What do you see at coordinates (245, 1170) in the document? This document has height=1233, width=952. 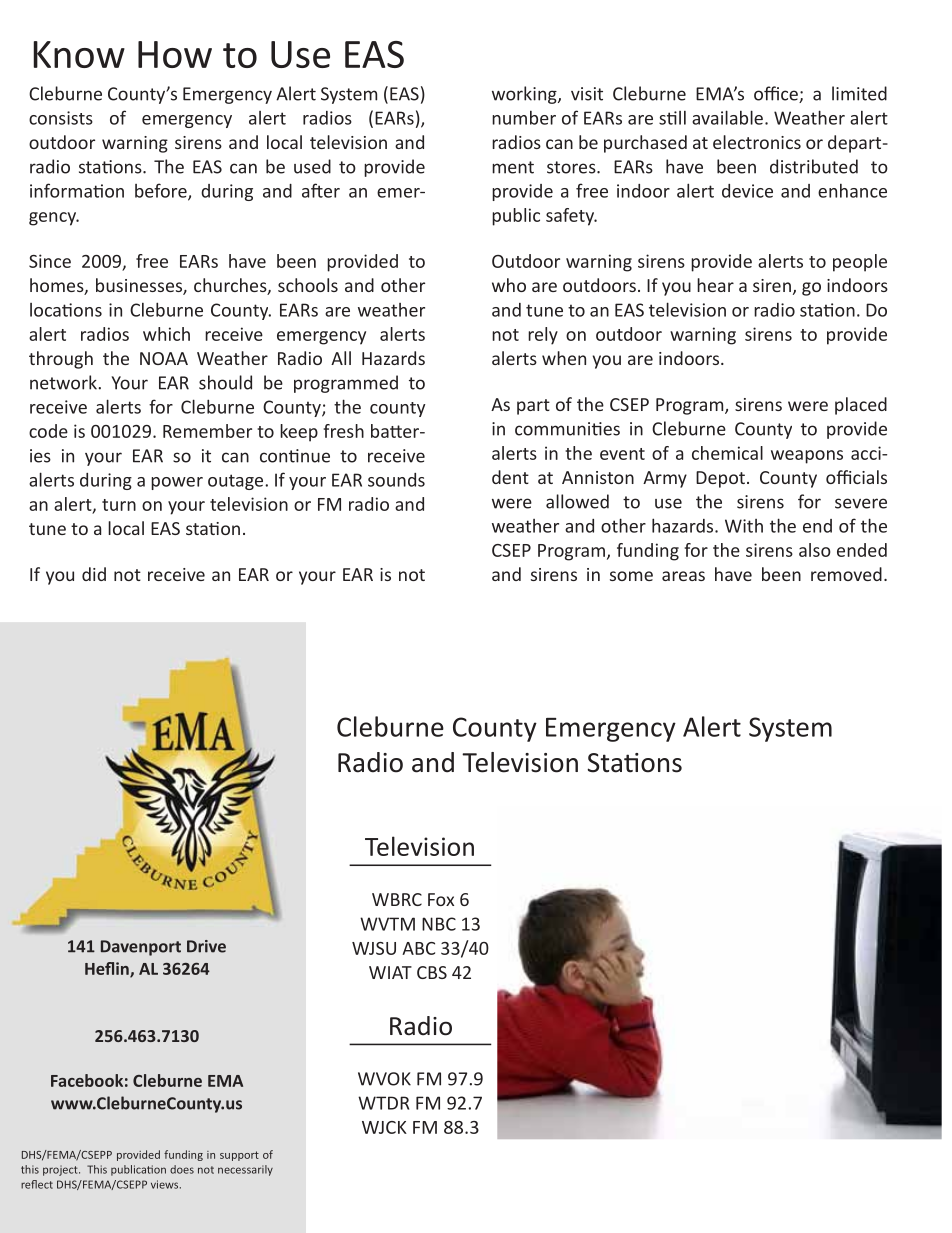 I see `necessarily` at bounding box center [245, 1170].
